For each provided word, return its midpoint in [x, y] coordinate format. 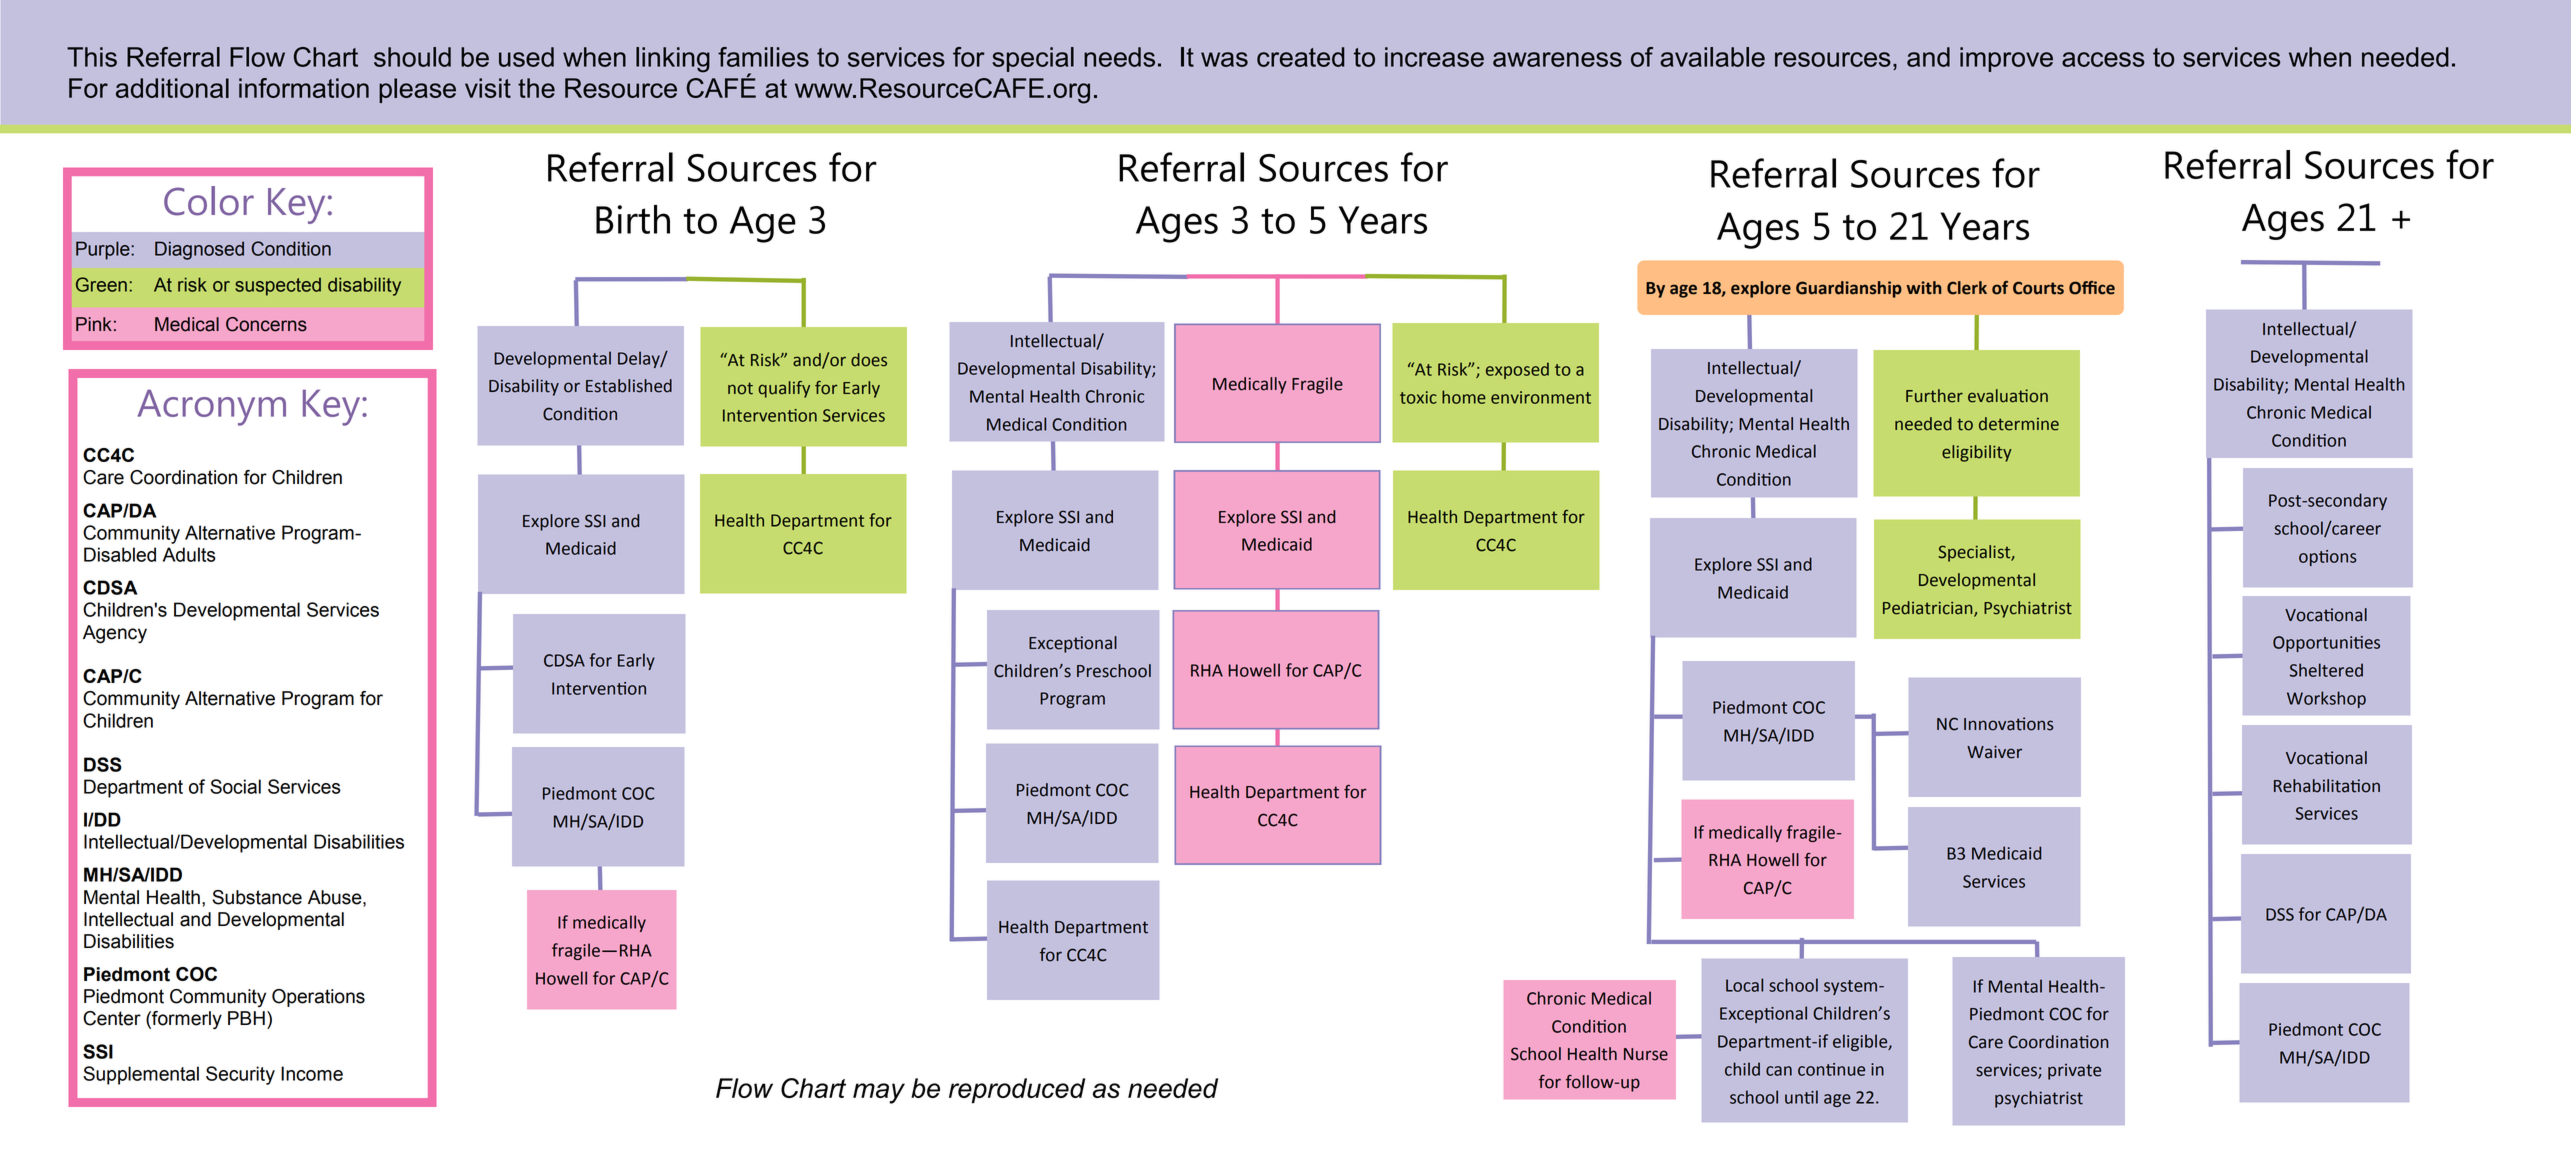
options [2327, 558]
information [304, 88]
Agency [115, 634]
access [2103, 59]
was [1224, 59]
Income [312, 1073]
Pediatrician [1929, 608]
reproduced [1017, 1090]
